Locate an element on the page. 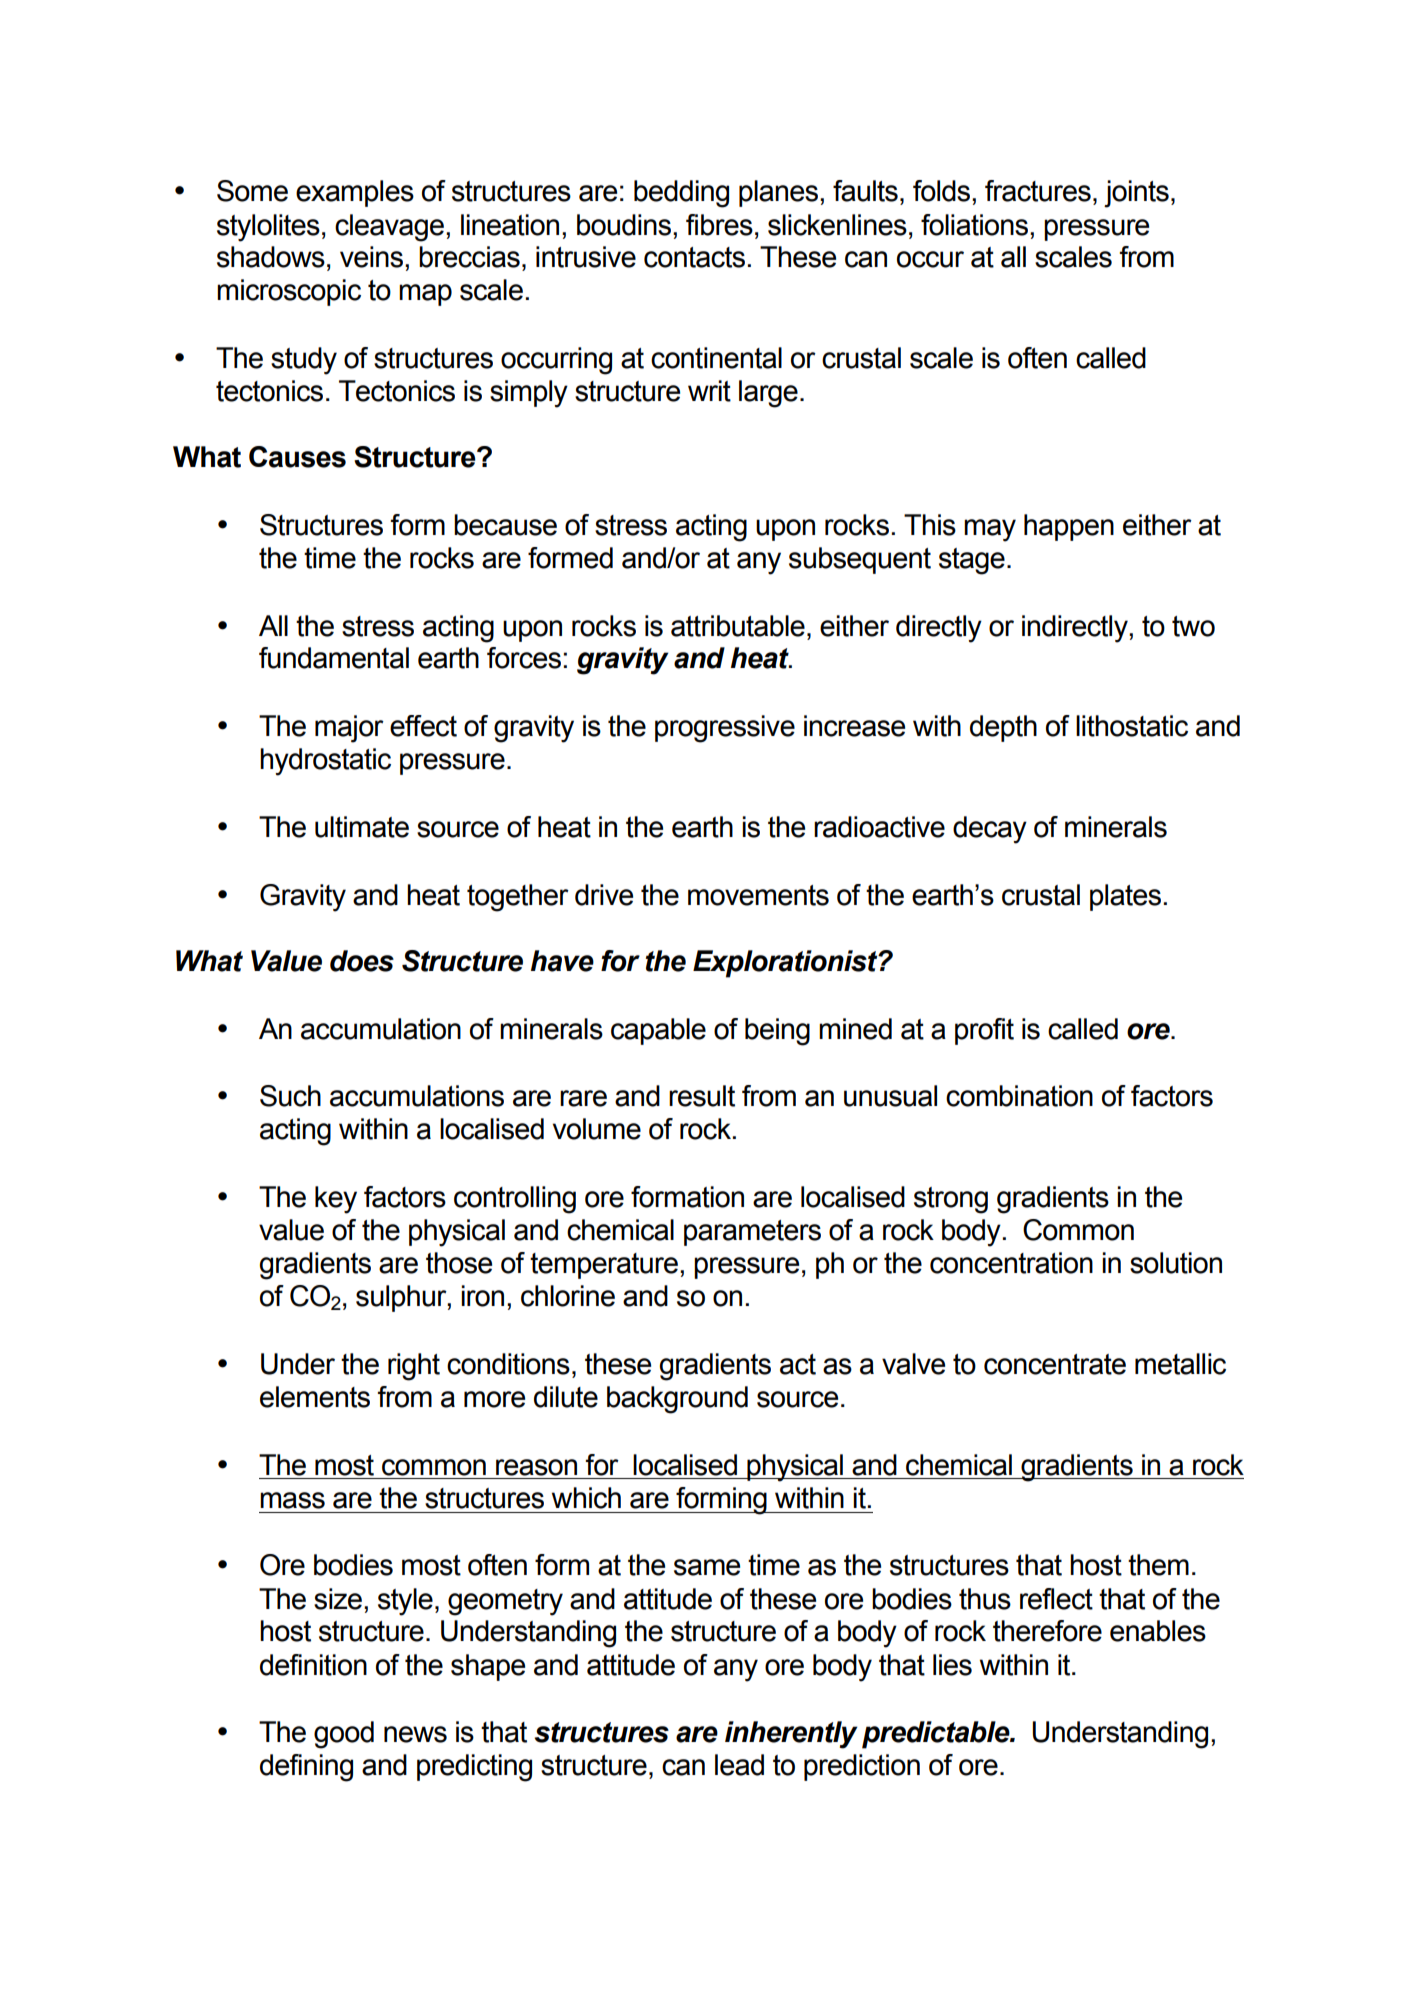 The height and width of the image is (2010, 1421). lead is located at coordinates (739, 1765).
